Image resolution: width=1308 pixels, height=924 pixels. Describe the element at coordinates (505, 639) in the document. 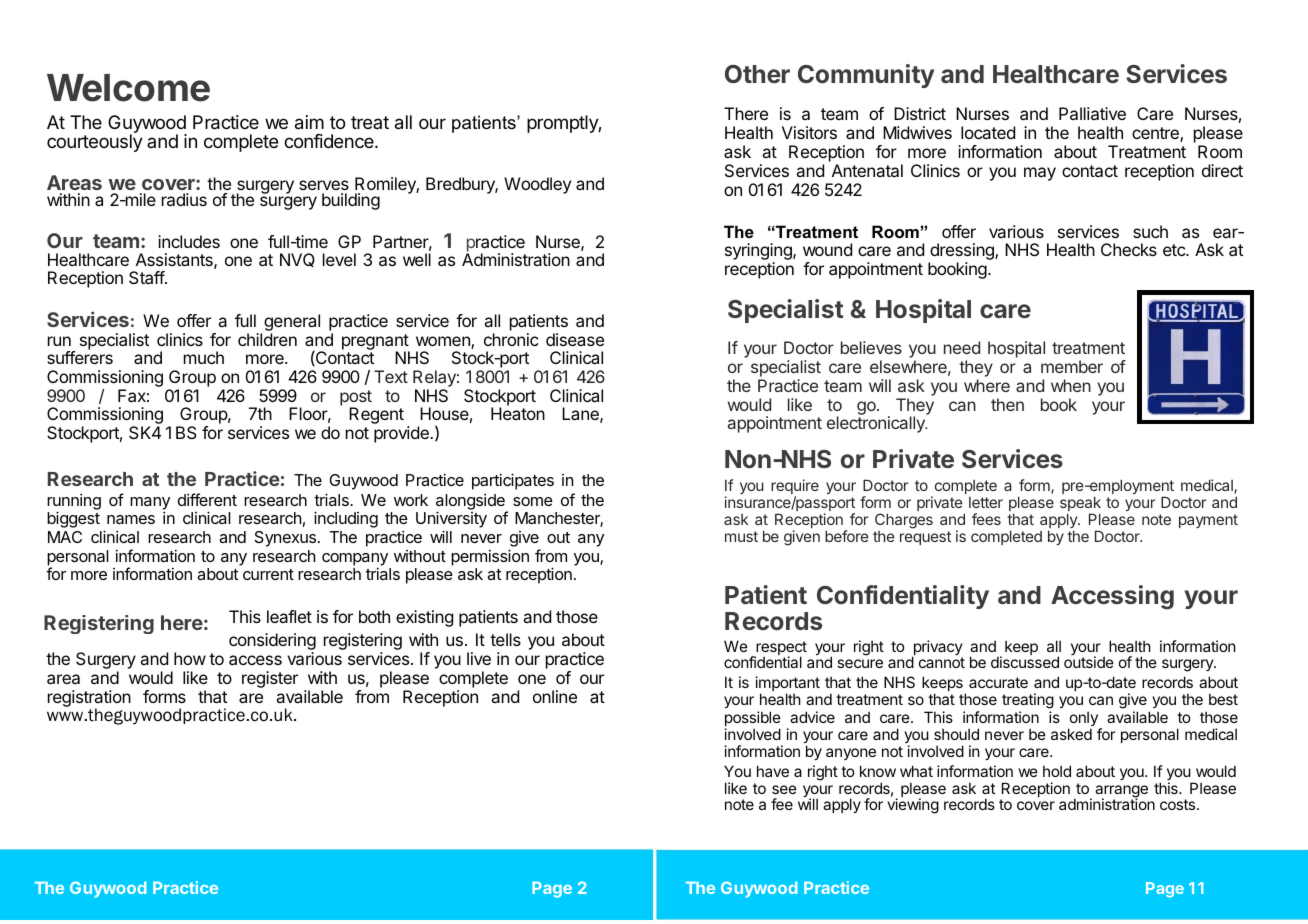

I see `tells` at that location.
